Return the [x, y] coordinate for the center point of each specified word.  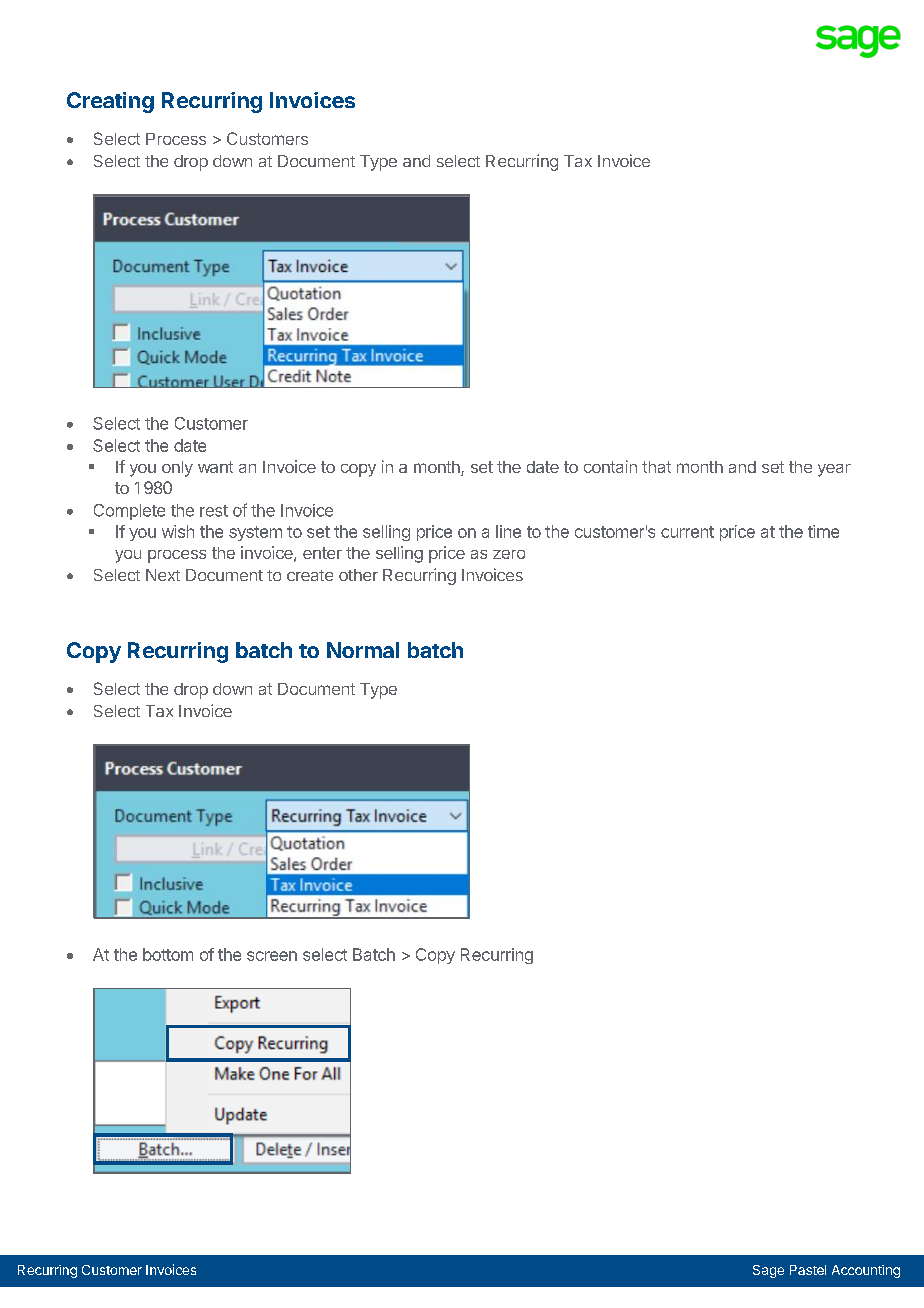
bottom [168, 954]
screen [272, 956]
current [687, 532]
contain [610, 466]
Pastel [808, 1270]
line [508, 531]
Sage [768, 1271]
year [834, 470]
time [823, 531]
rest [214, 511]
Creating [110, 102]
